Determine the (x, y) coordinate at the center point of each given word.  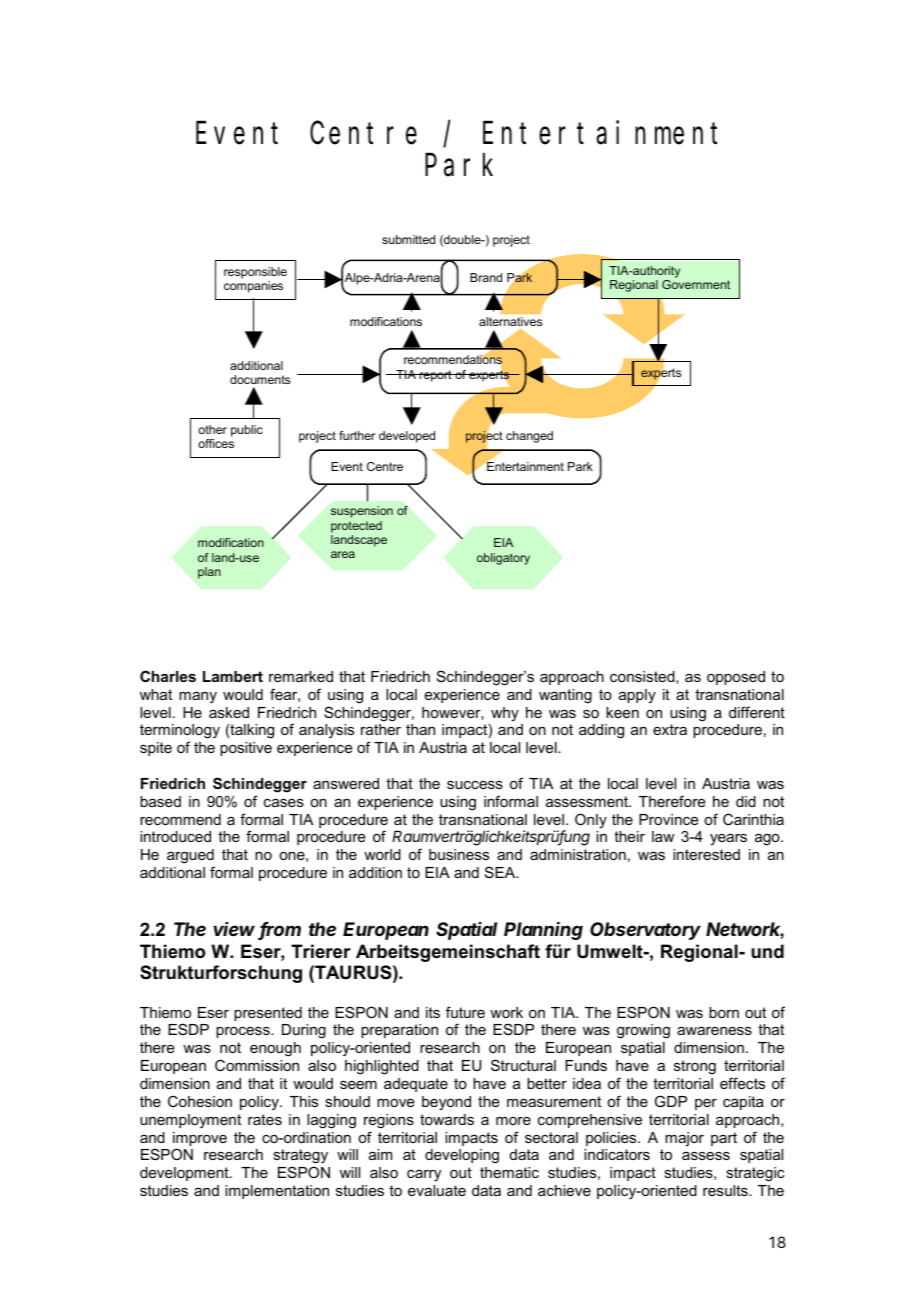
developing (462, 1156)
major (684, 1139)
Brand (486, 277)
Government (696, 284)
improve (200, 1140)
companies (253, 287)
